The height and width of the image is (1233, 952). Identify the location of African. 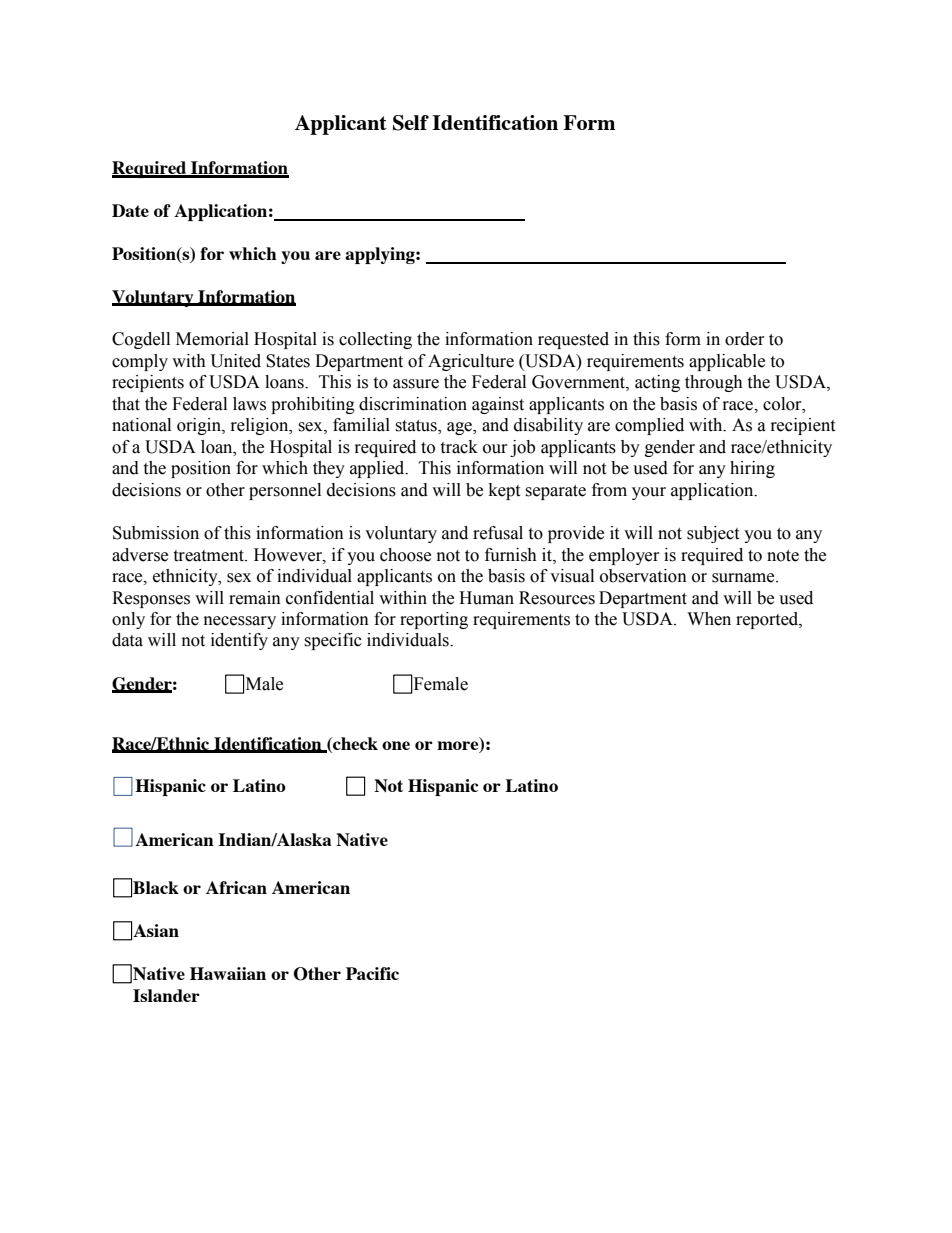
(236, 887).
